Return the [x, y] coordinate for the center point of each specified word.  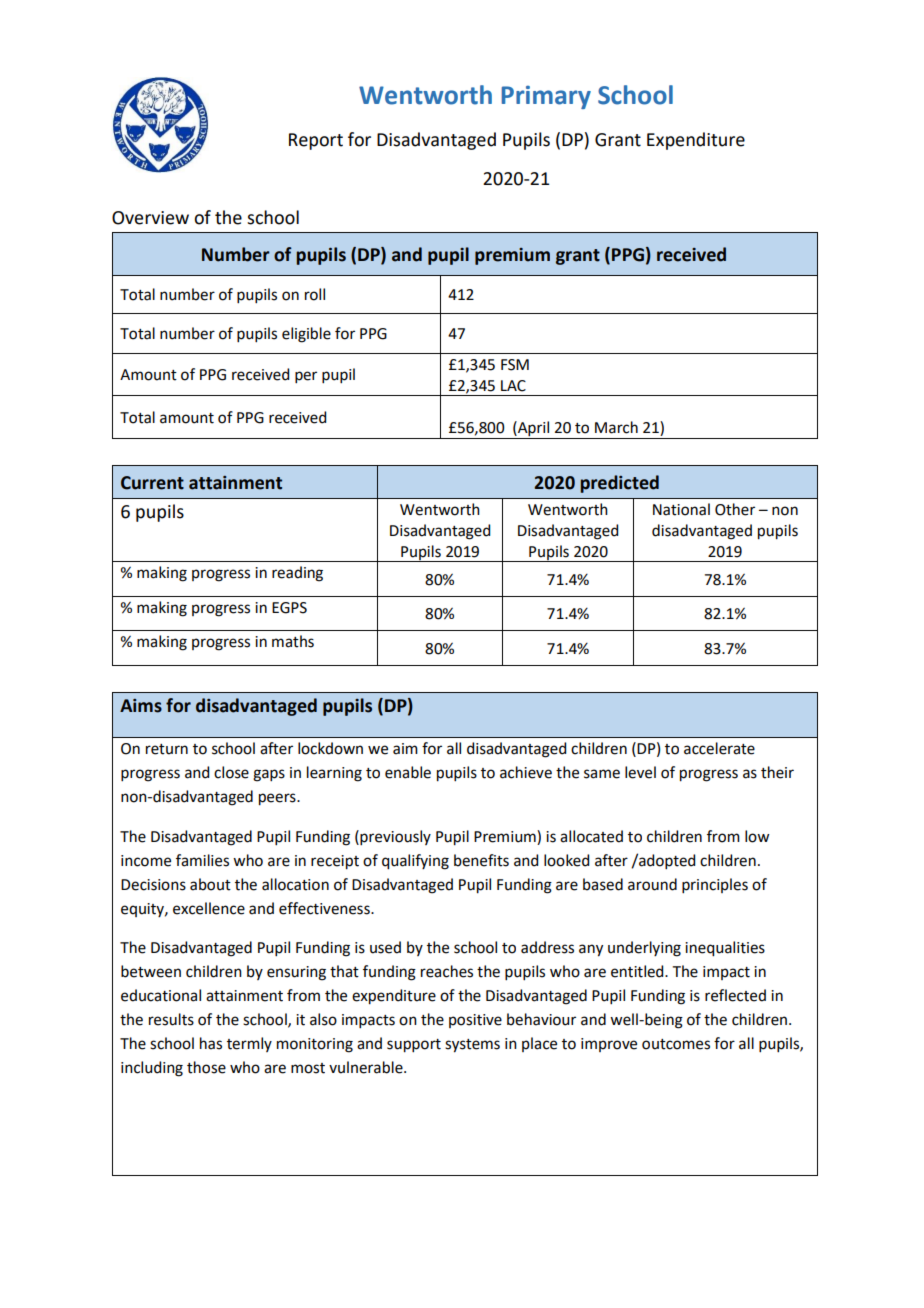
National [681, 509]
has [211, 1043]
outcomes [676, 1044]
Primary [546, 97]
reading [297, 574]
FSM [515, 365]
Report [316, 141]
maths [293, 641]
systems [472, 1046]
